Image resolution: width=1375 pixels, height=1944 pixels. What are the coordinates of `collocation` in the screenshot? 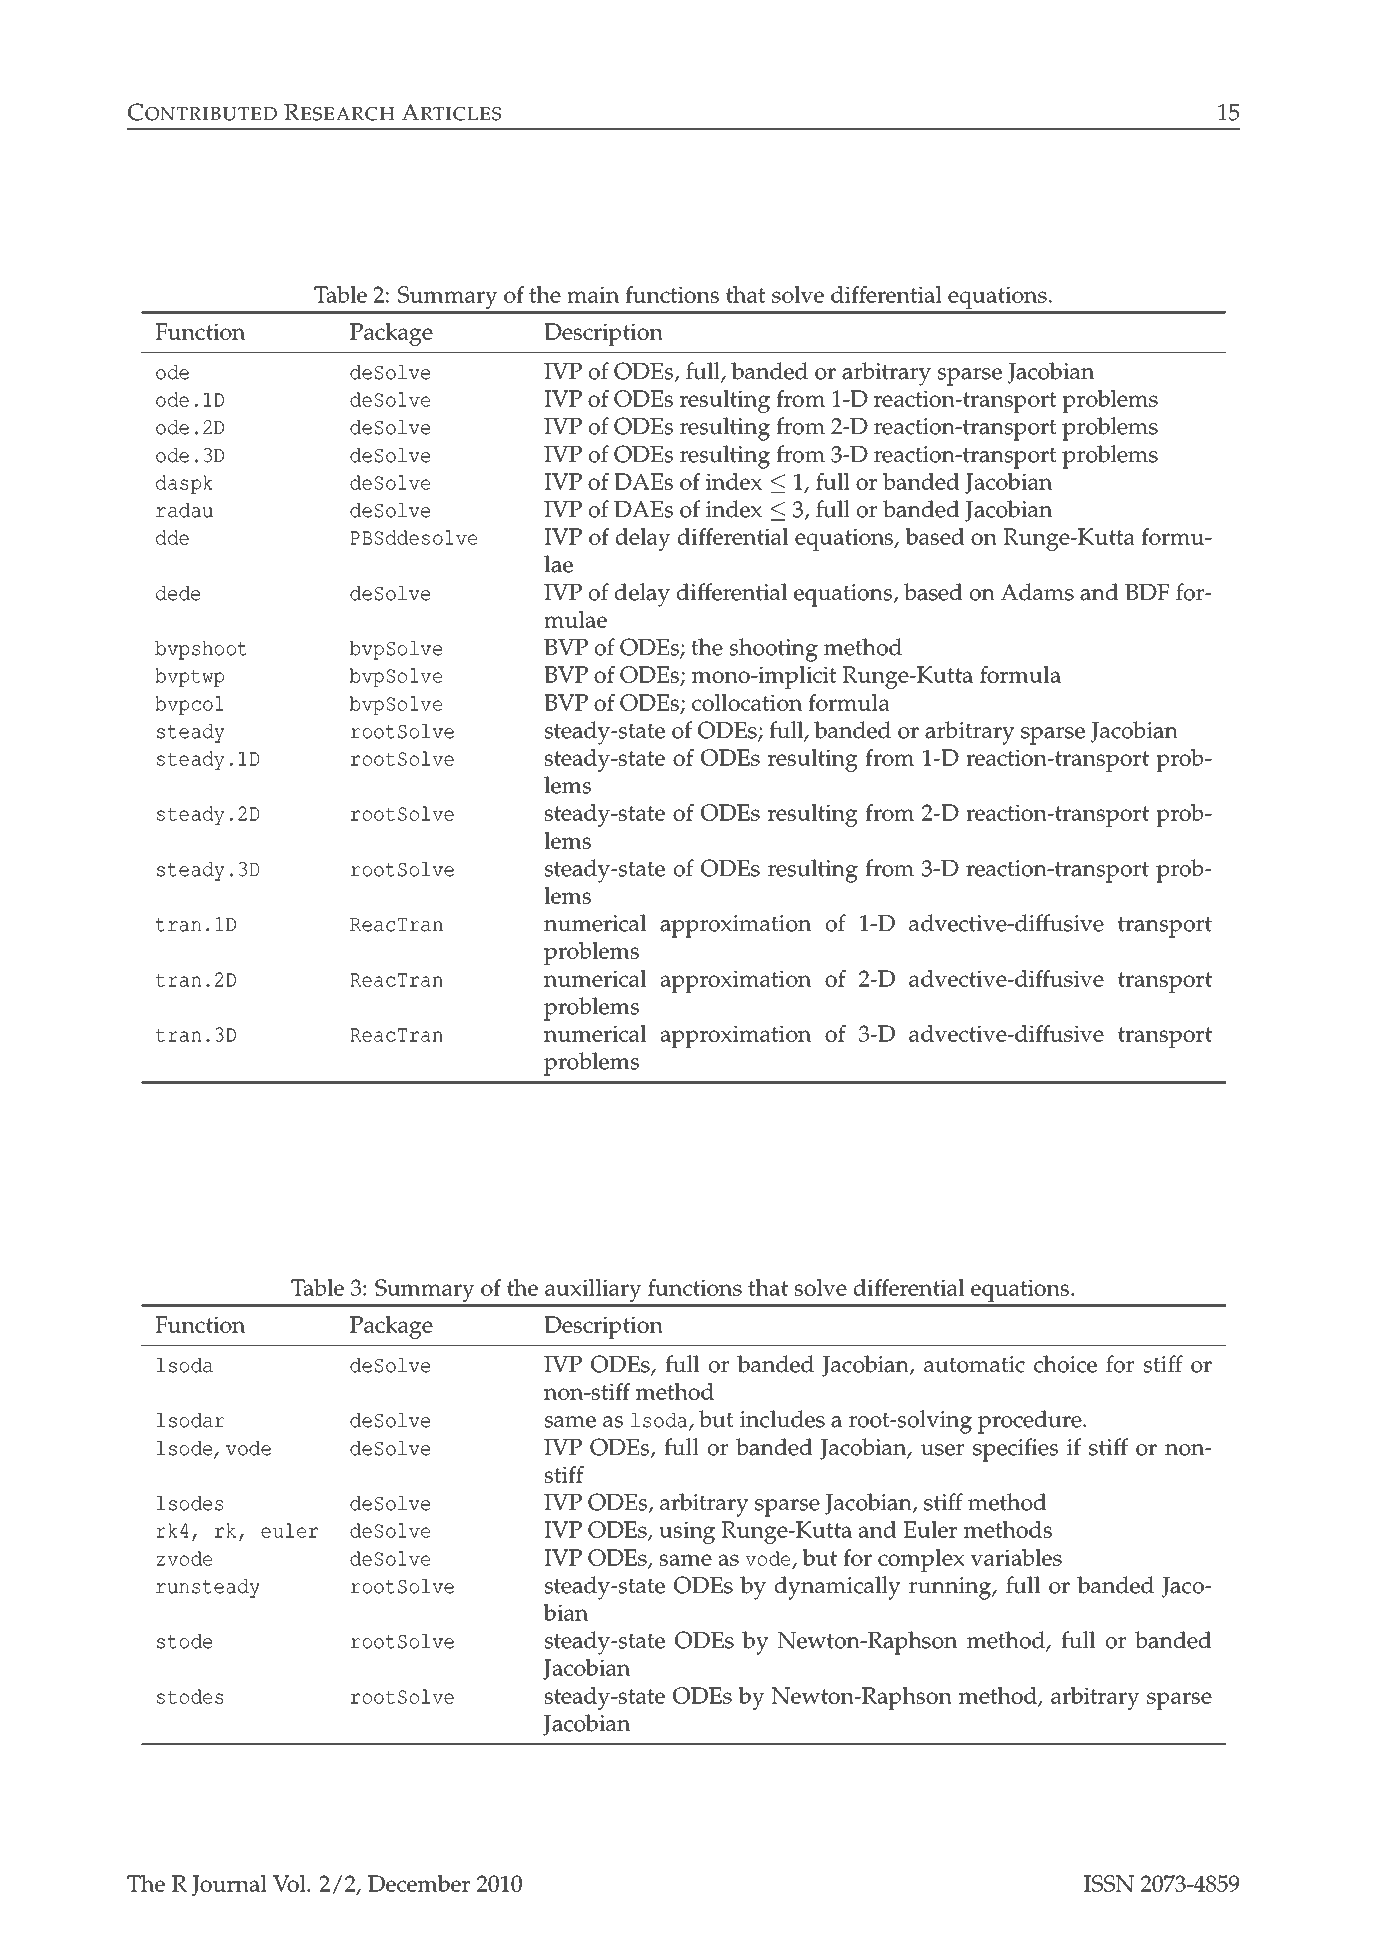 It's located at (747, 702).
